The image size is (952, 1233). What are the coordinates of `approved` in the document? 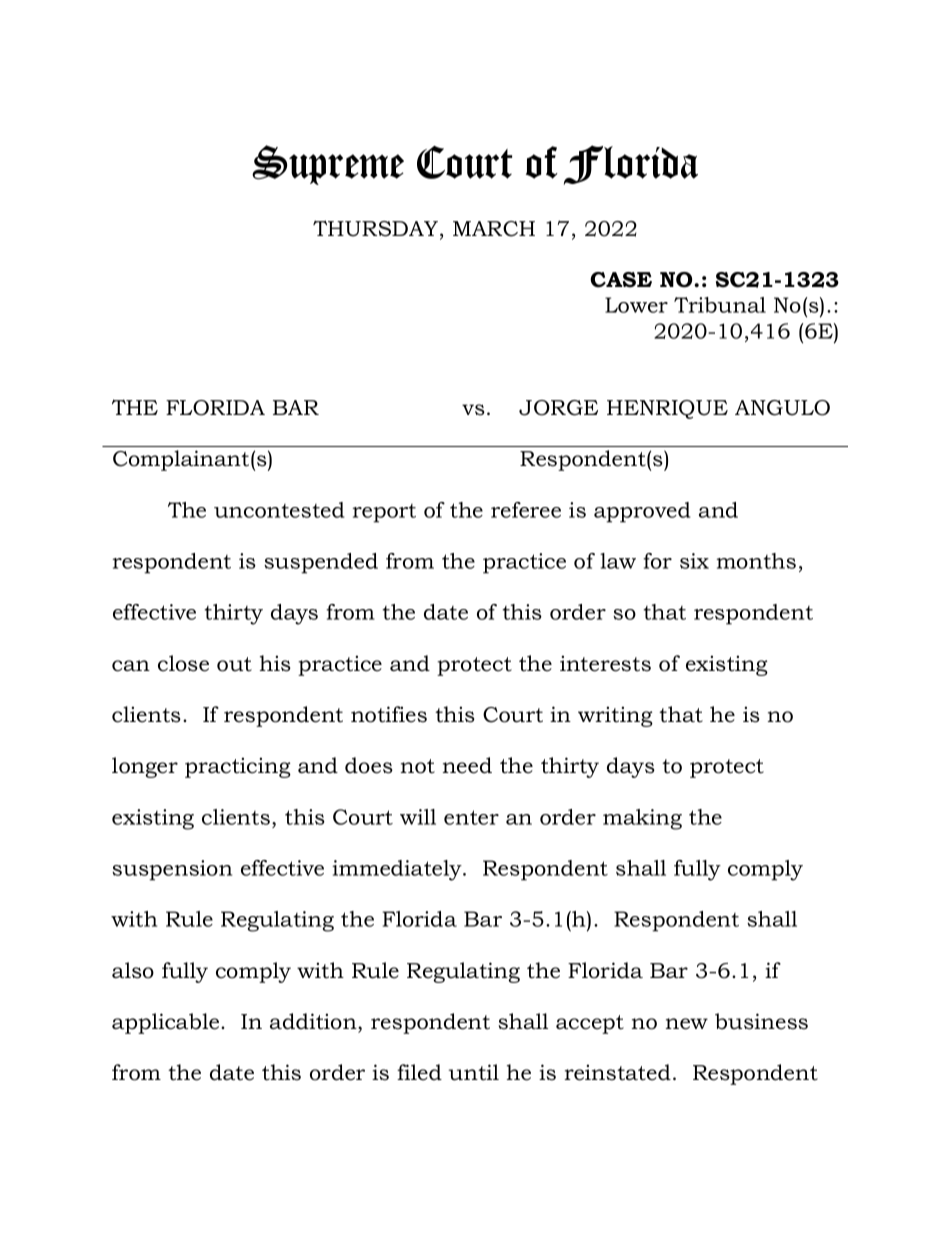 It's located at (642, 512).
